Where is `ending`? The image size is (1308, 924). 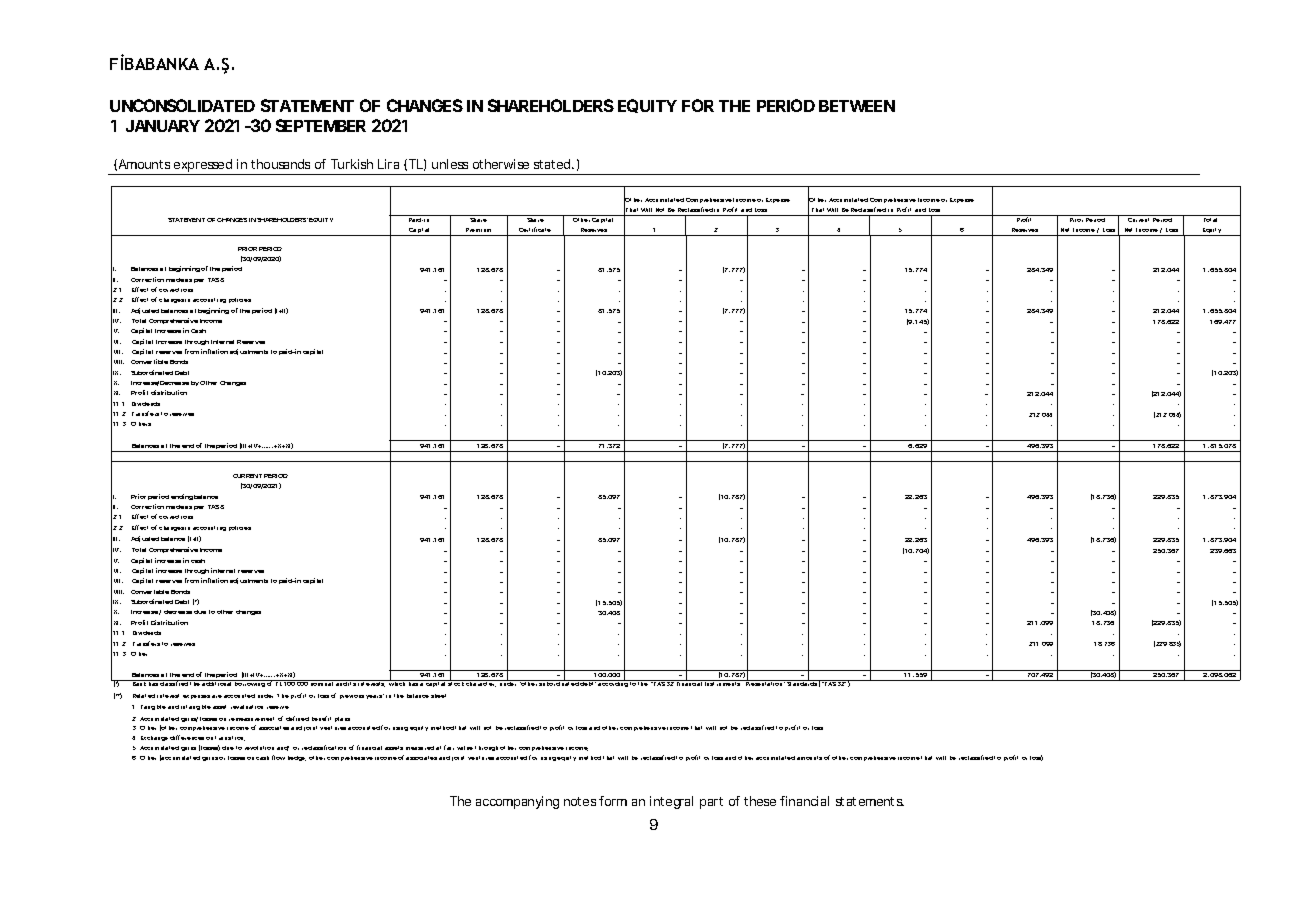
ending is located at coordinates (182, 497).
